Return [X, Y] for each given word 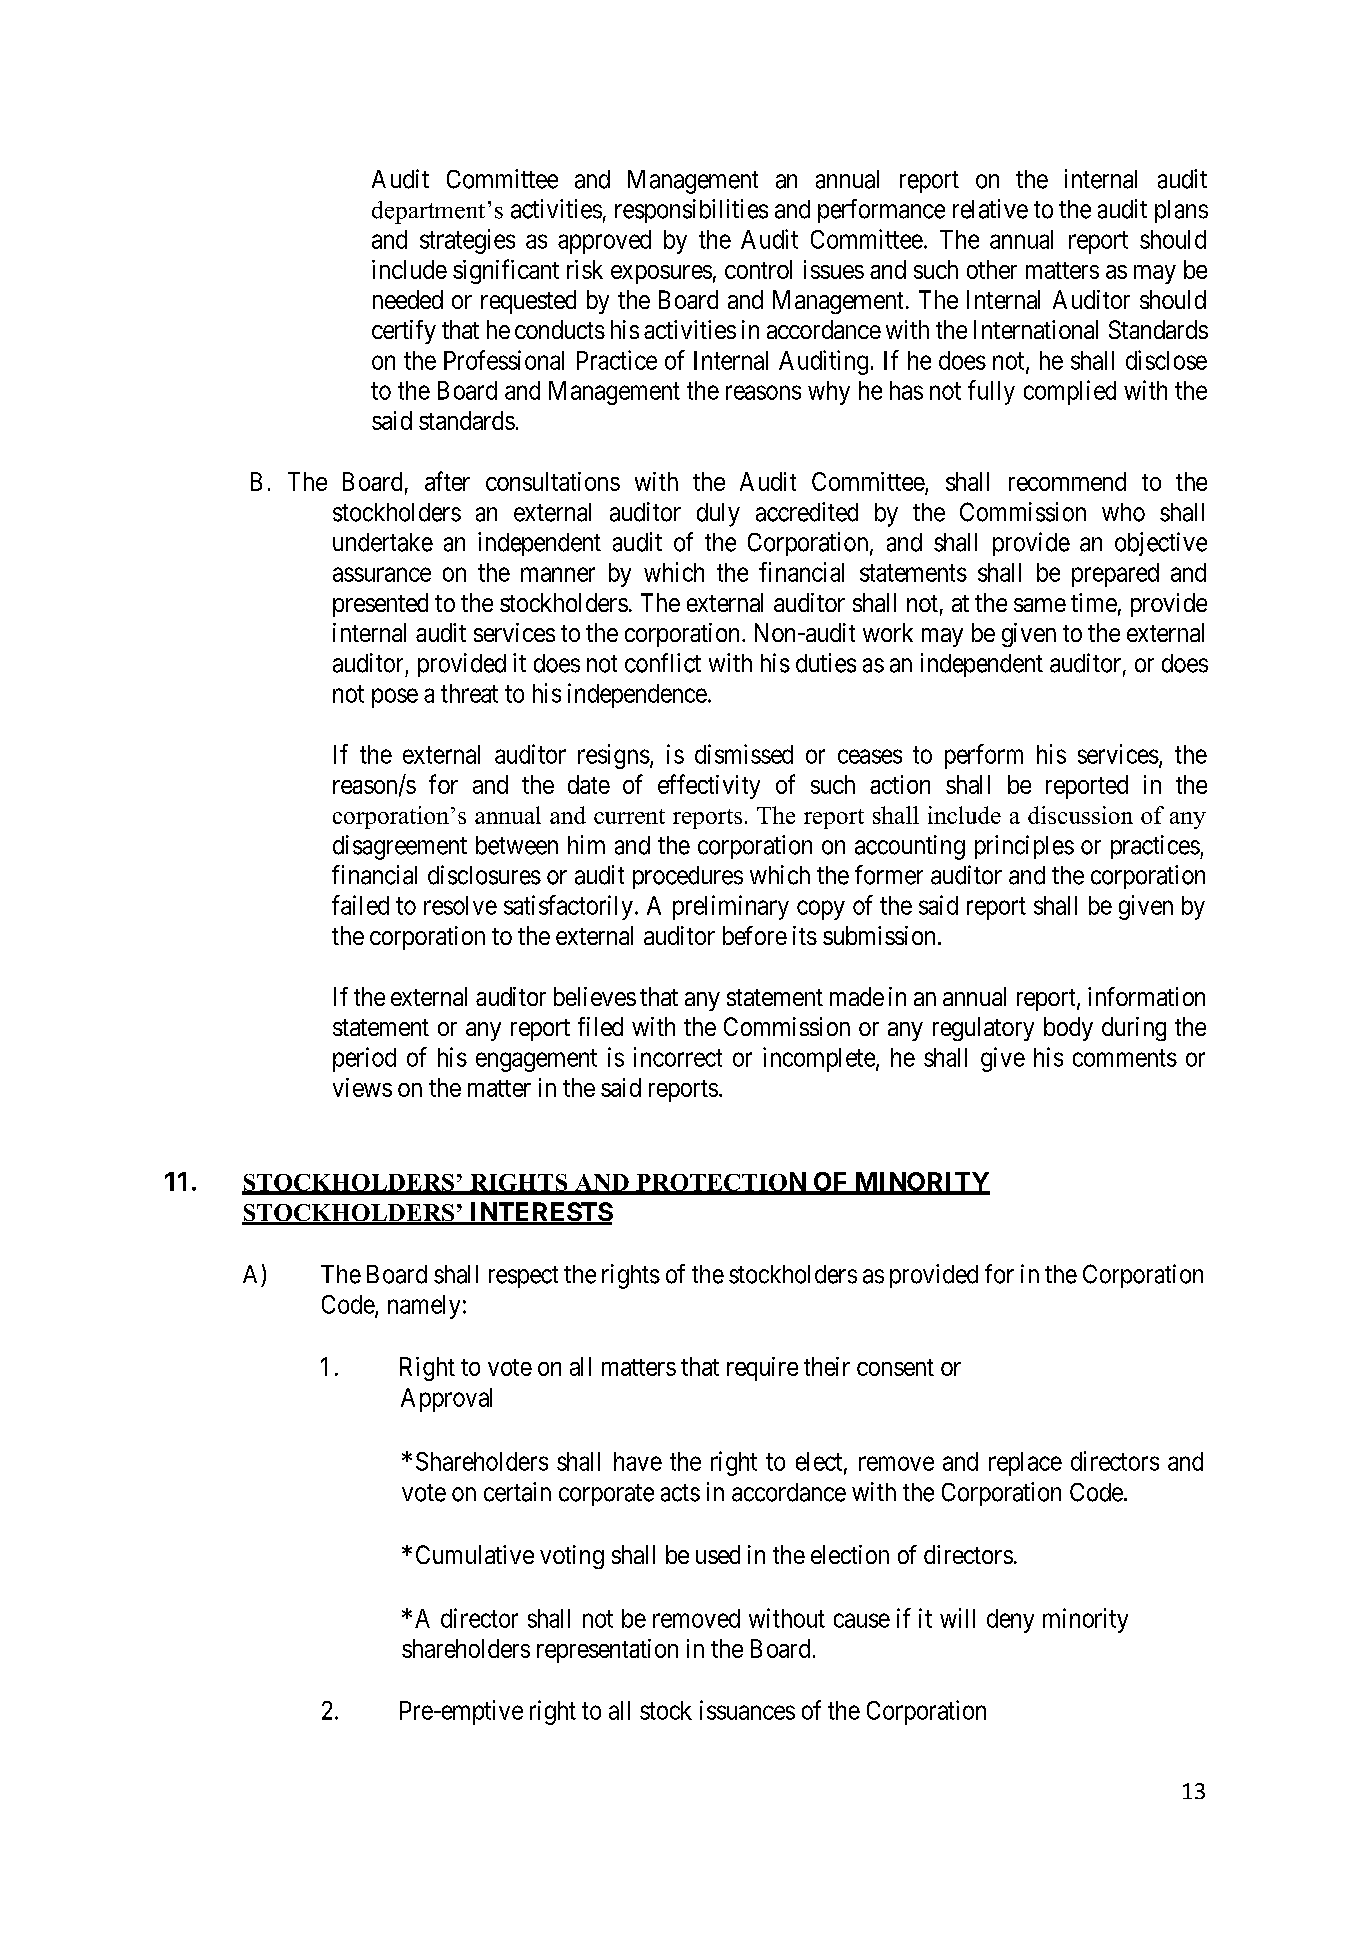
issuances [747, 1710]
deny [1010, 1621]
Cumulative [475, 1554]
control [758, 269]
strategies [467, 241]
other [992, 269]
